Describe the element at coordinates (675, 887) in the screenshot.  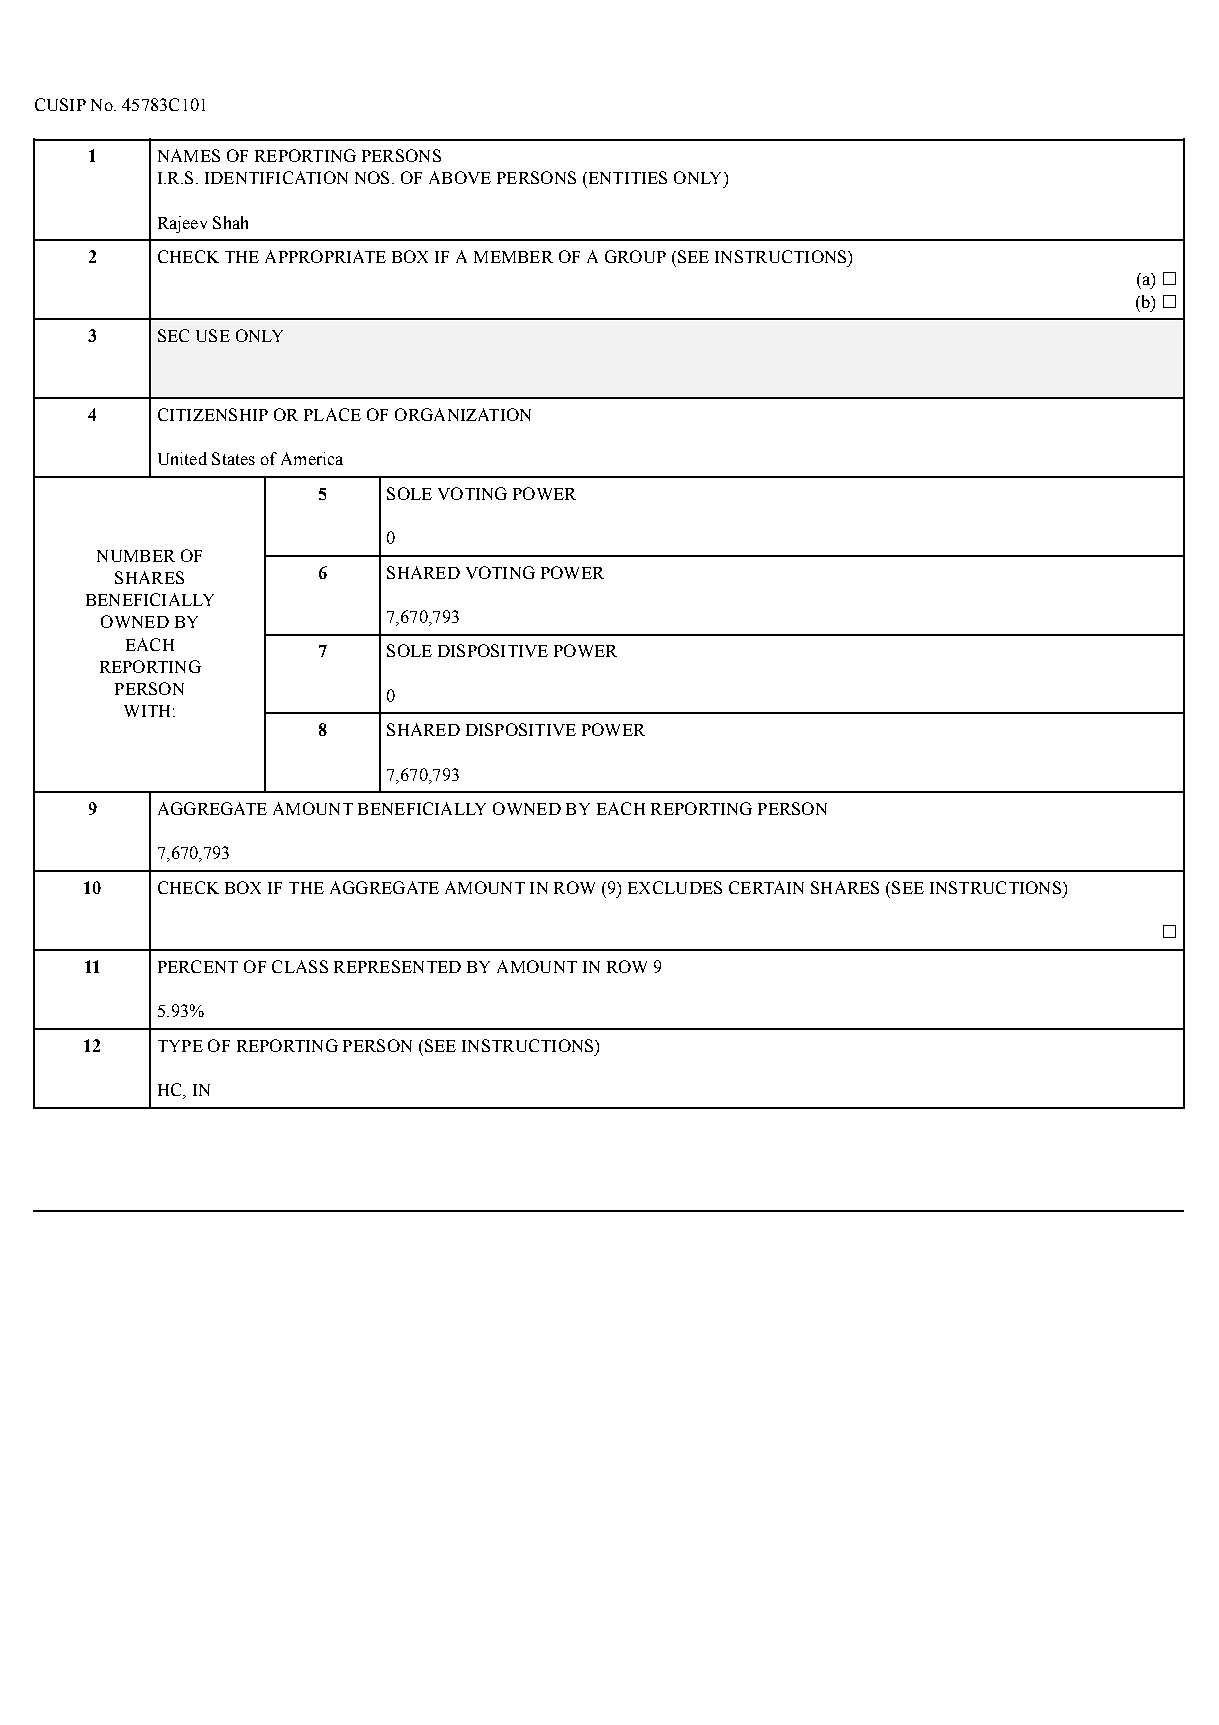
I see `EXCLUDES` at that location.
